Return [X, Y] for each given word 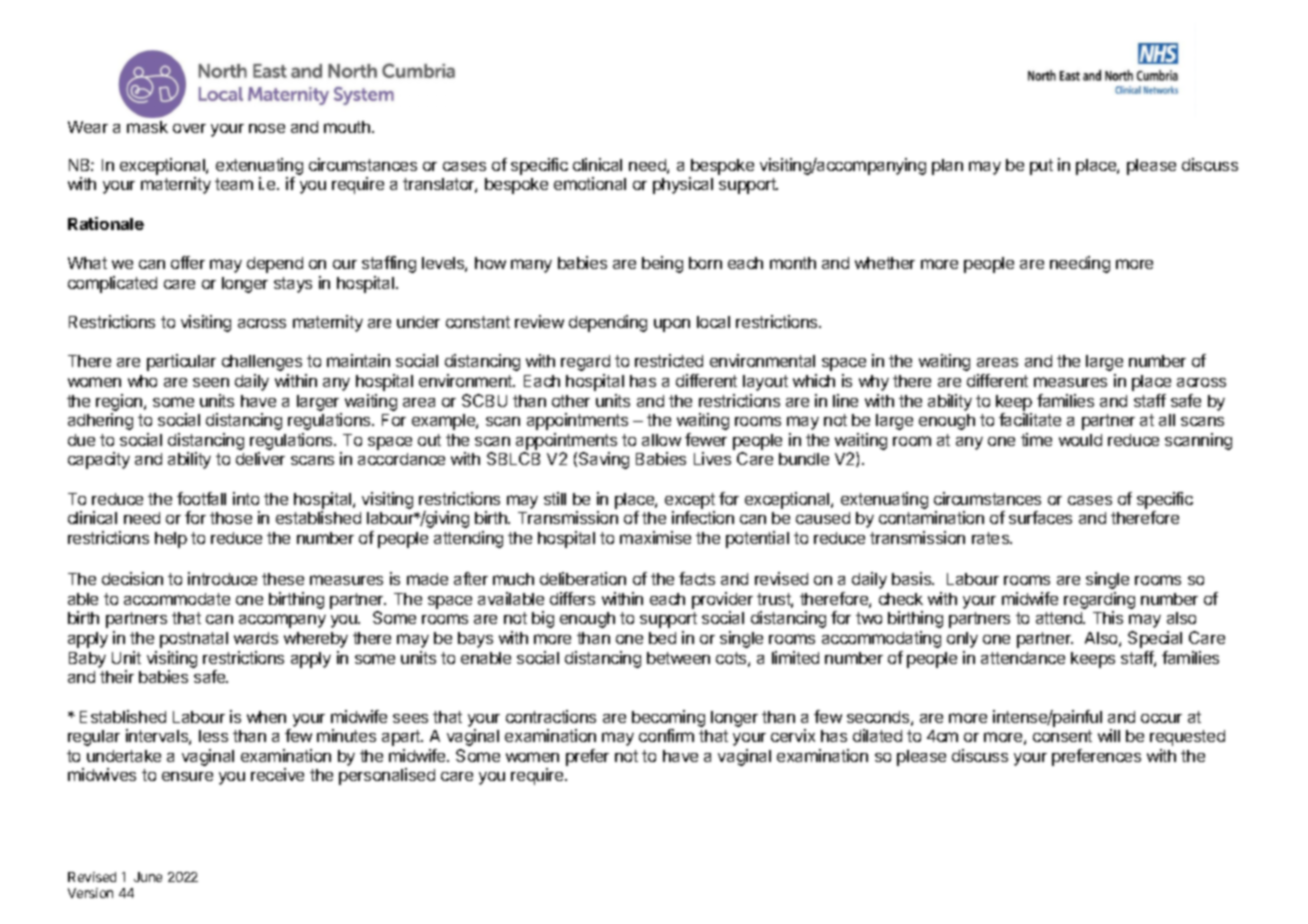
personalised [387, 776]
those [231, 518]
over [189, 128]
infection [703, 517]
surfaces [1040, 517]
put [1041, 167]
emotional [590, 183]
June [148, 877]
